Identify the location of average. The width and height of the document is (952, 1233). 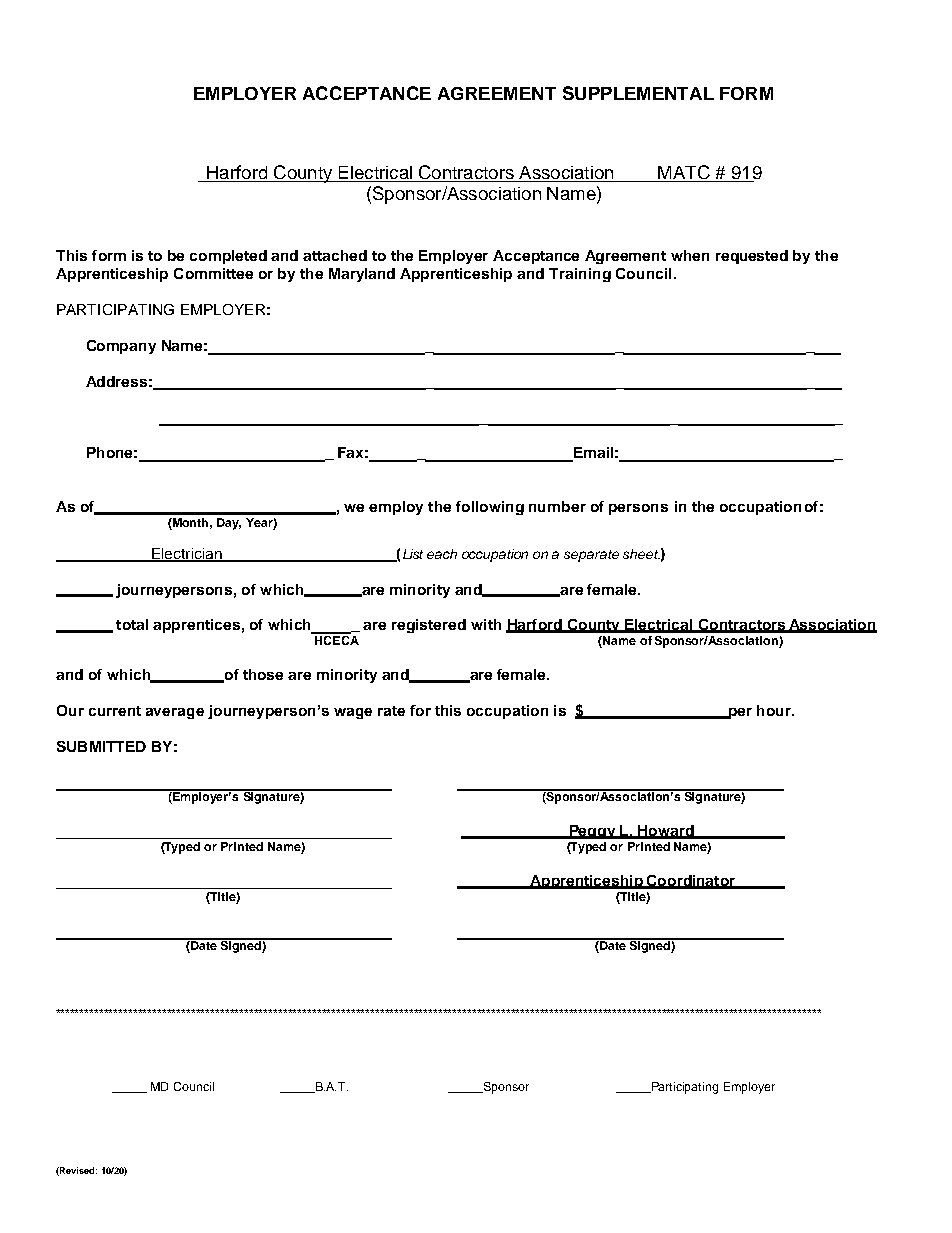
(175, 713).
